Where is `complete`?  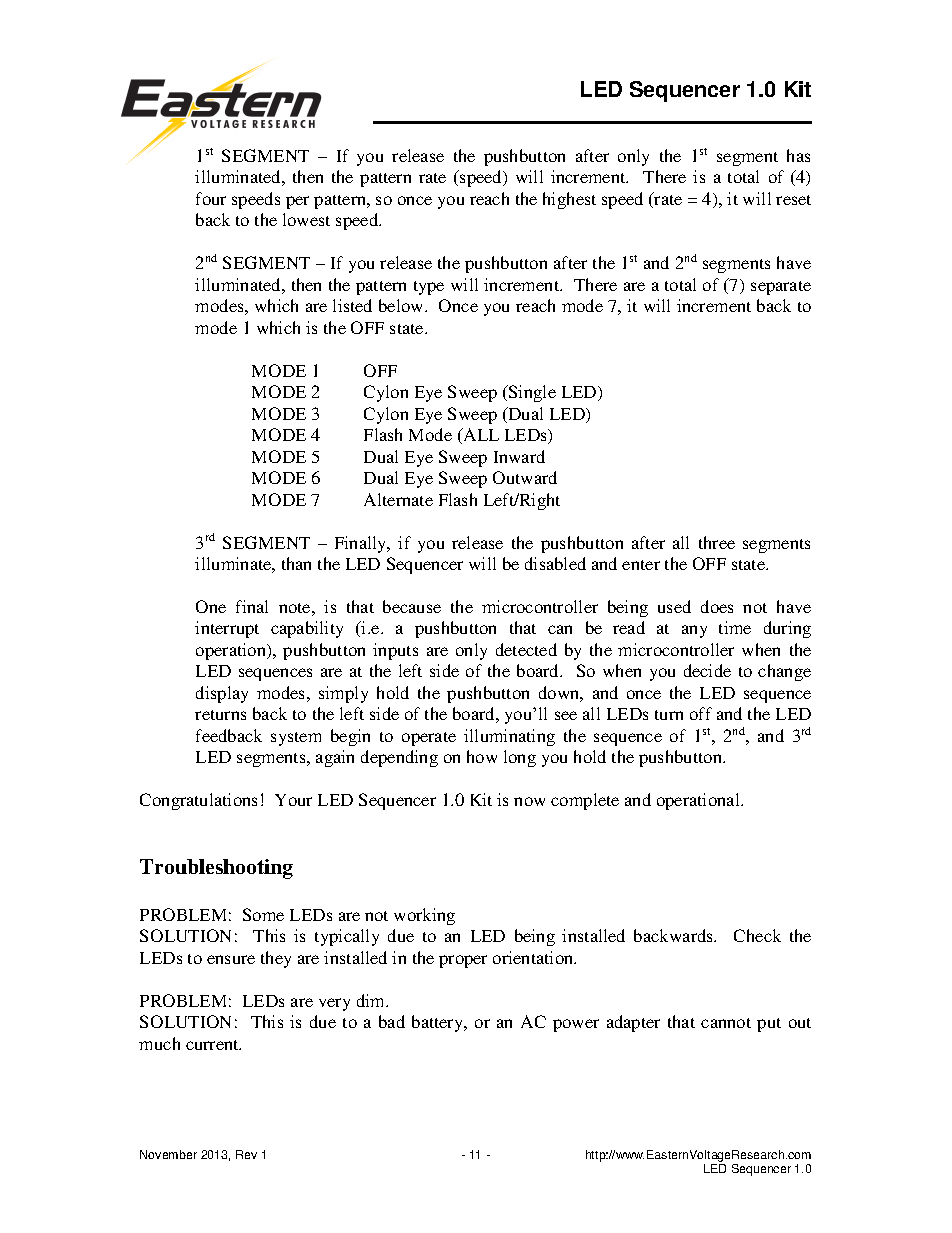 complete is located at coordinates (585, 801).
